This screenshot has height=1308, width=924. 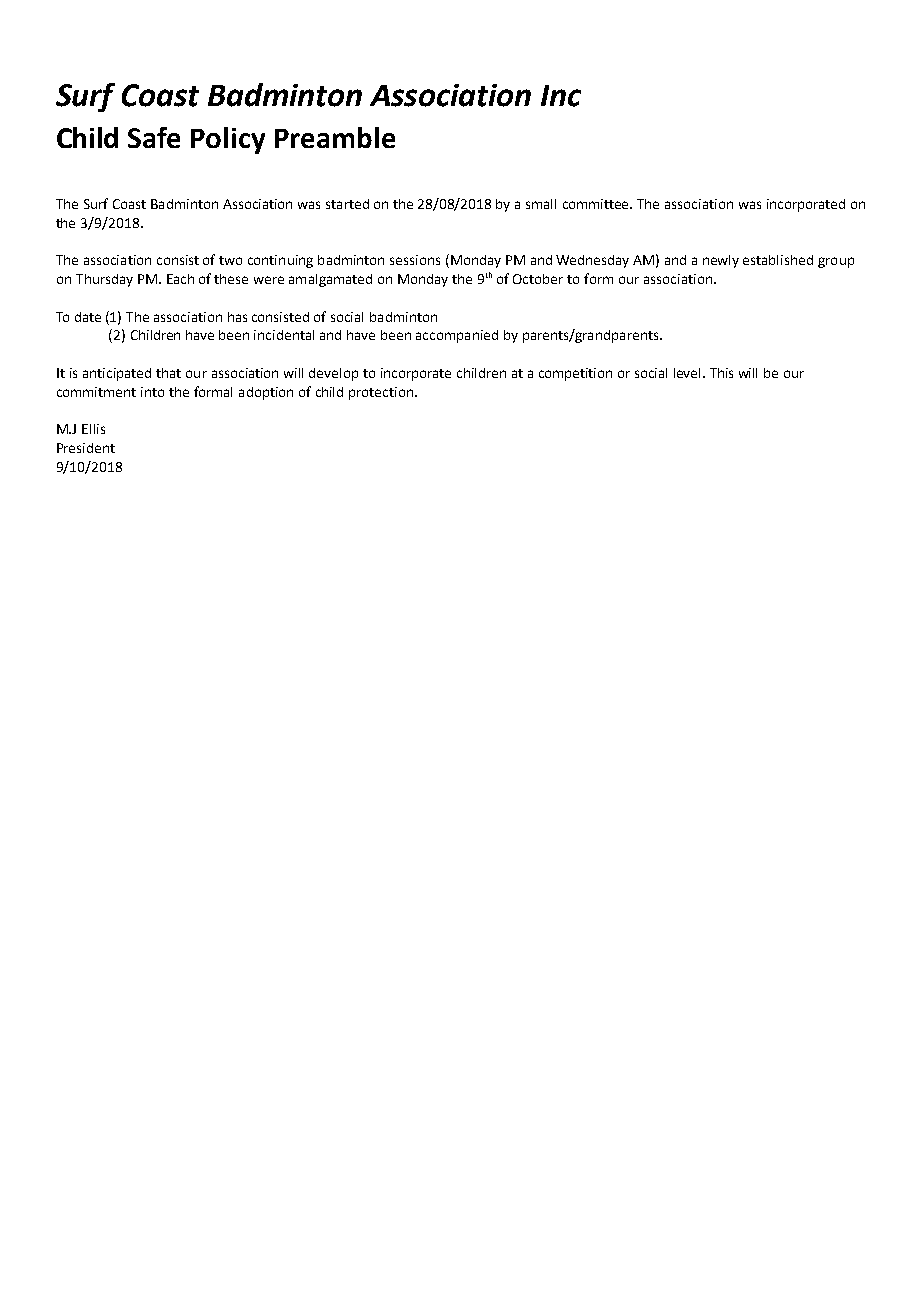 What do you see at coordinates (721, 261) in the screenshot?
I see `newly` at bounding box center [721, 261].
